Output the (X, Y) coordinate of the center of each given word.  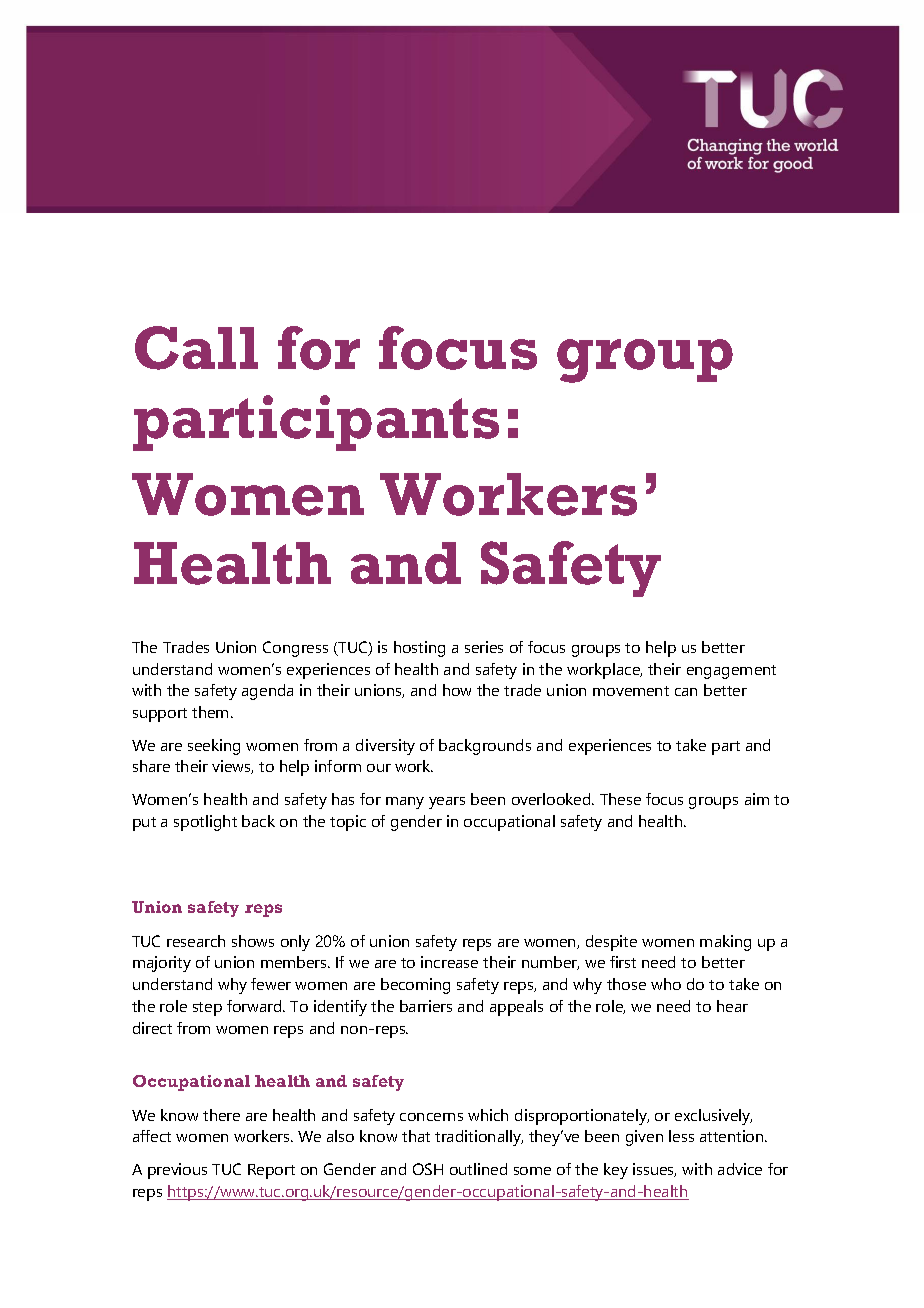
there (221, 1115)
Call (196, 348)
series (484, 647)
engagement (731, 672)
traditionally (479, 1138)
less (681, 1136)
